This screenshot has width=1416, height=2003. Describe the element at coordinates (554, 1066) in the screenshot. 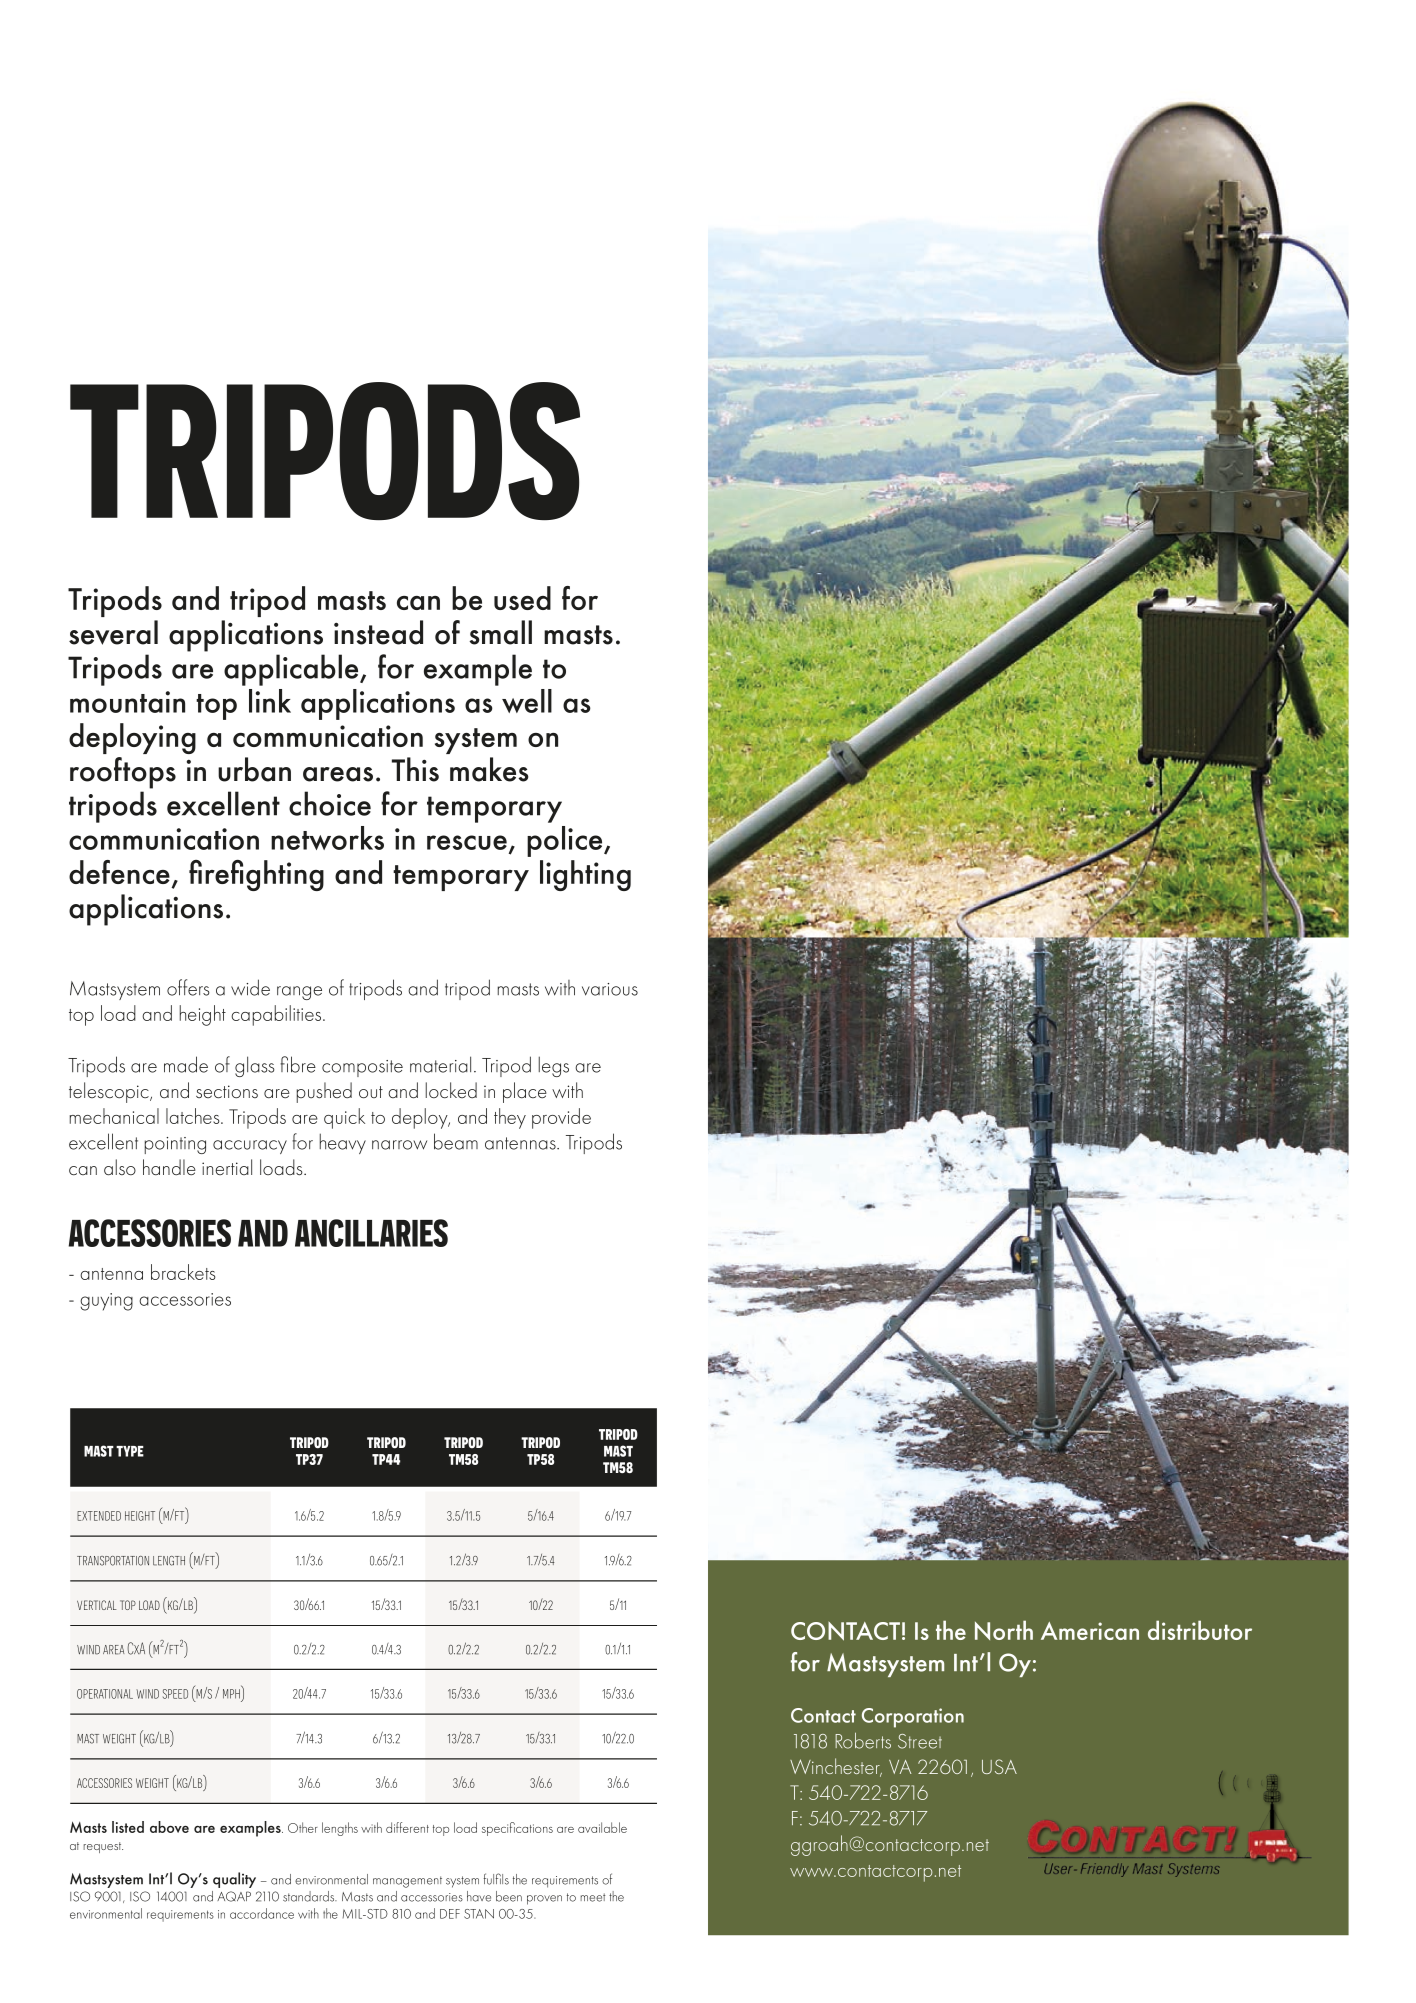

I see `legs` at that location.
